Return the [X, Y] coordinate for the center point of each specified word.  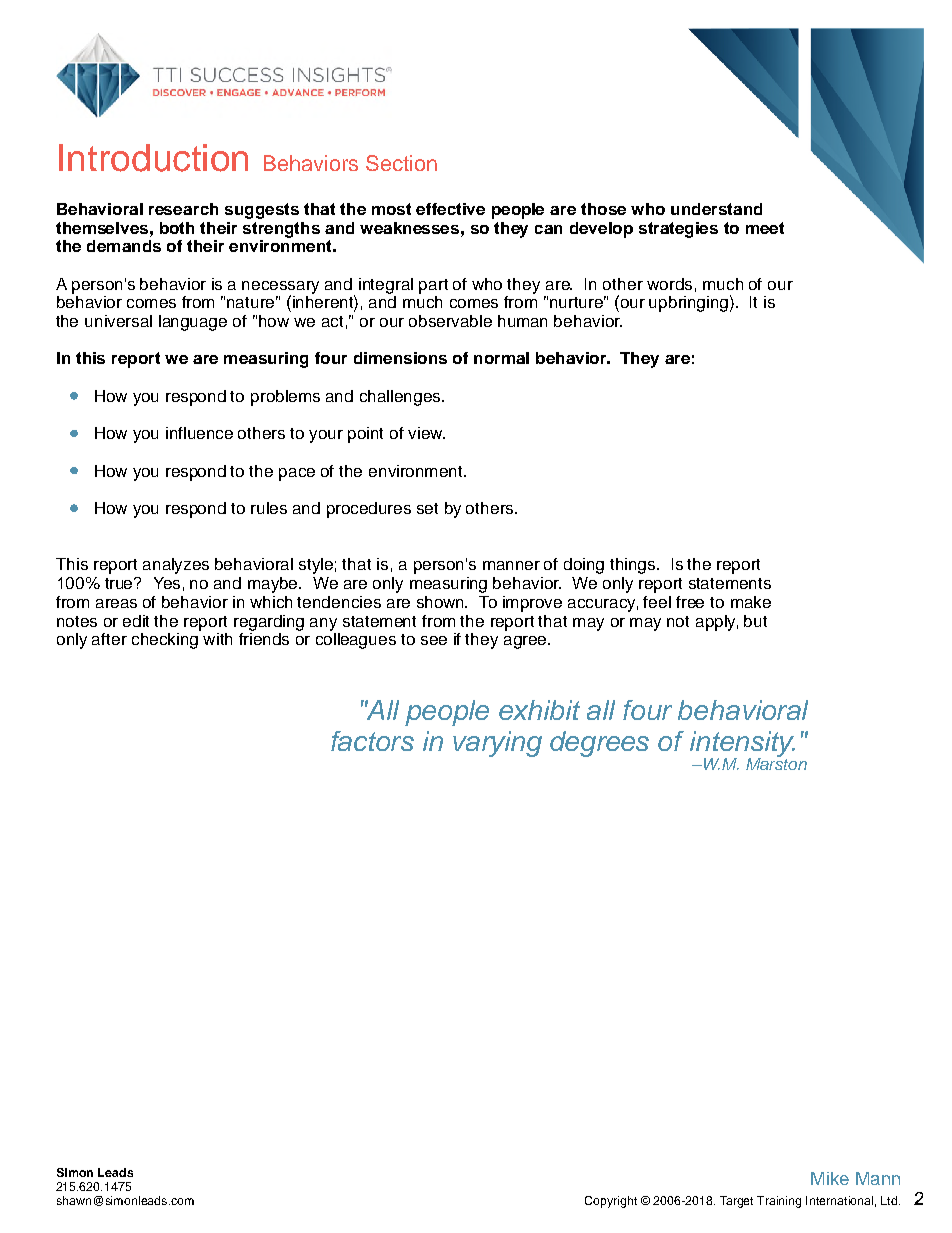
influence [199, 433]
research [183, 209]
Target [736, 1202]
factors [372, 741]
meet [765, 228]
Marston [776, 762]
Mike [830, 1178]
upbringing [688, 304]
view [426, 433]
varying [497, 744]
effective [450, 209]
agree [526, 642]
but [755, 621]
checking [166, 639]
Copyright [611, 1202]
